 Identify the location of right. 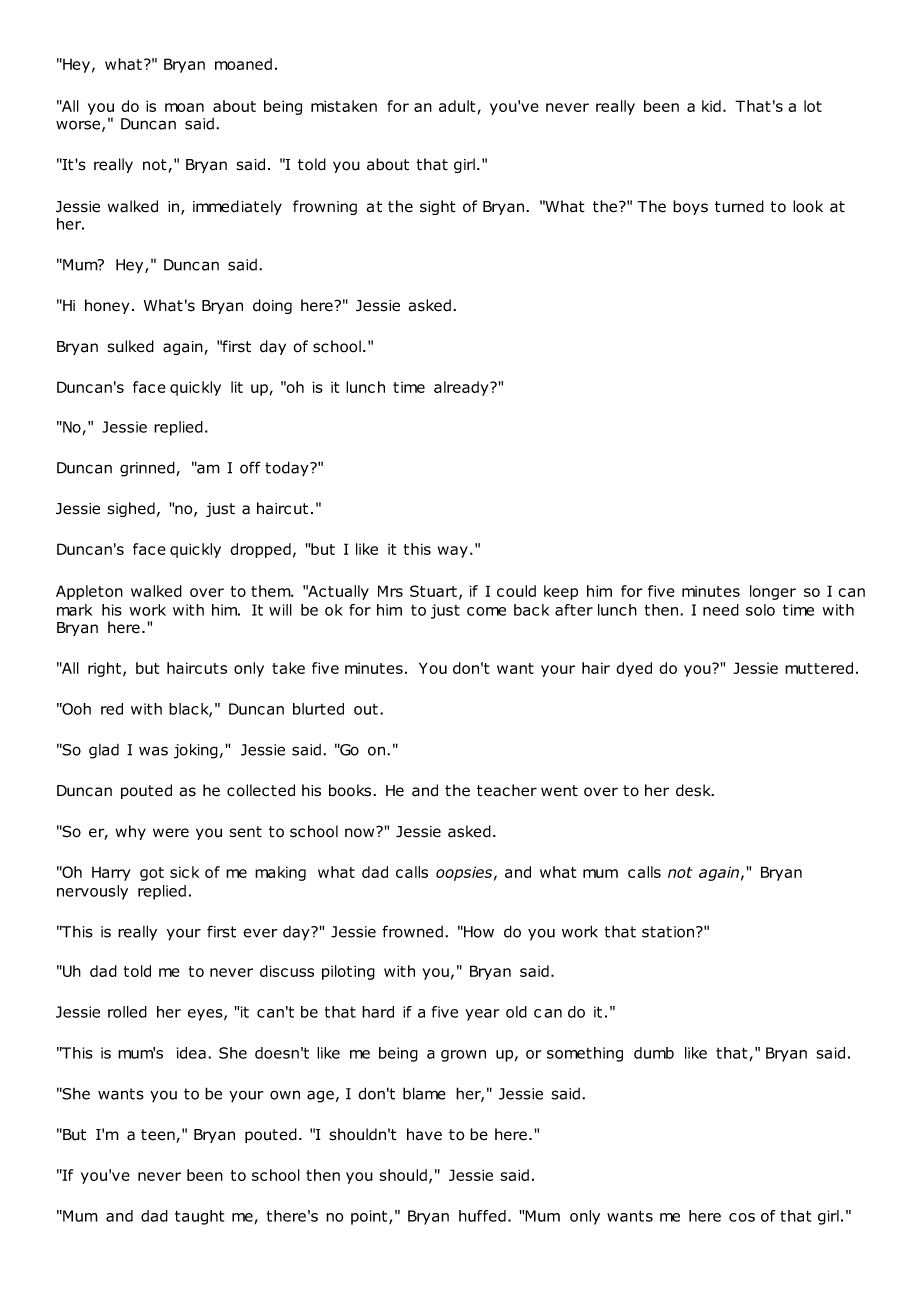
(104, 669).
